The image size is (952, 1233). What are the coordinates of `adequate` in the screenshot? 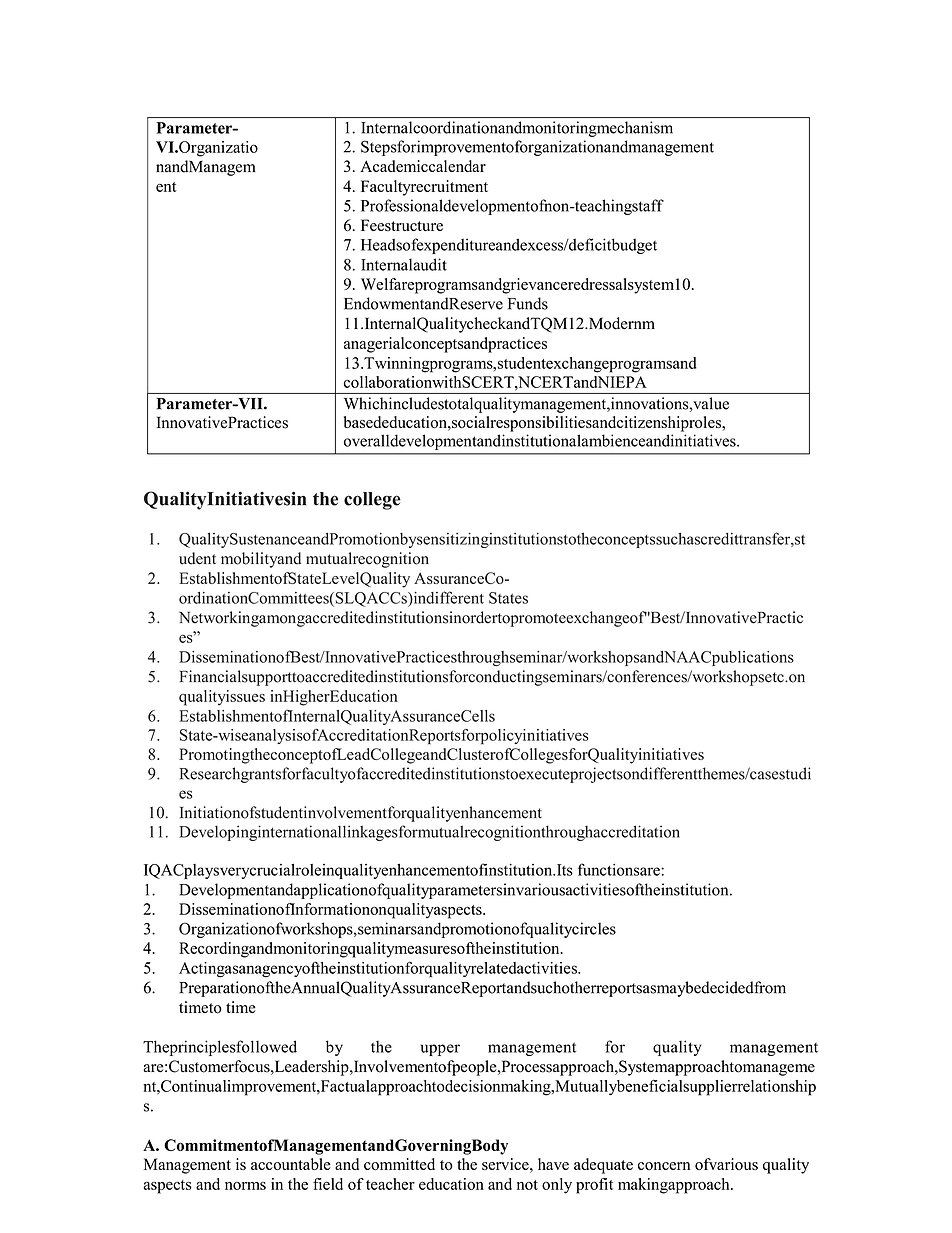 It's located at (603, 1166).
